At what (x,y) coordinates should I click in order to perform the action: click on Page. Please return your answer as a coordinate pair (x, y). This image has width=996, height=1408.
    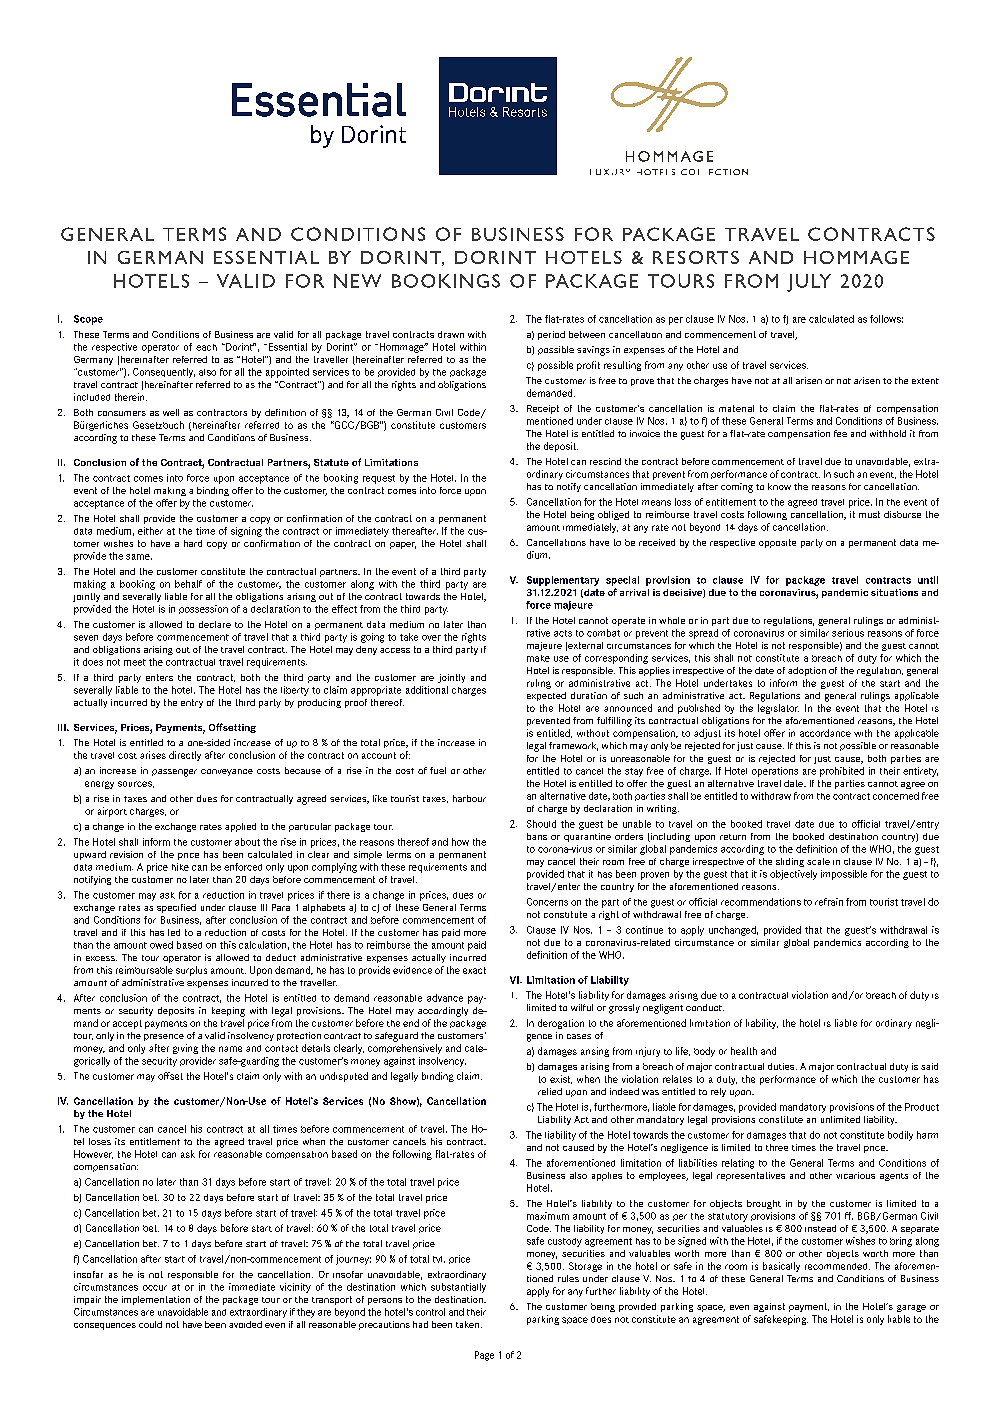
    Looking at the image, I should click on (484, 1356).
